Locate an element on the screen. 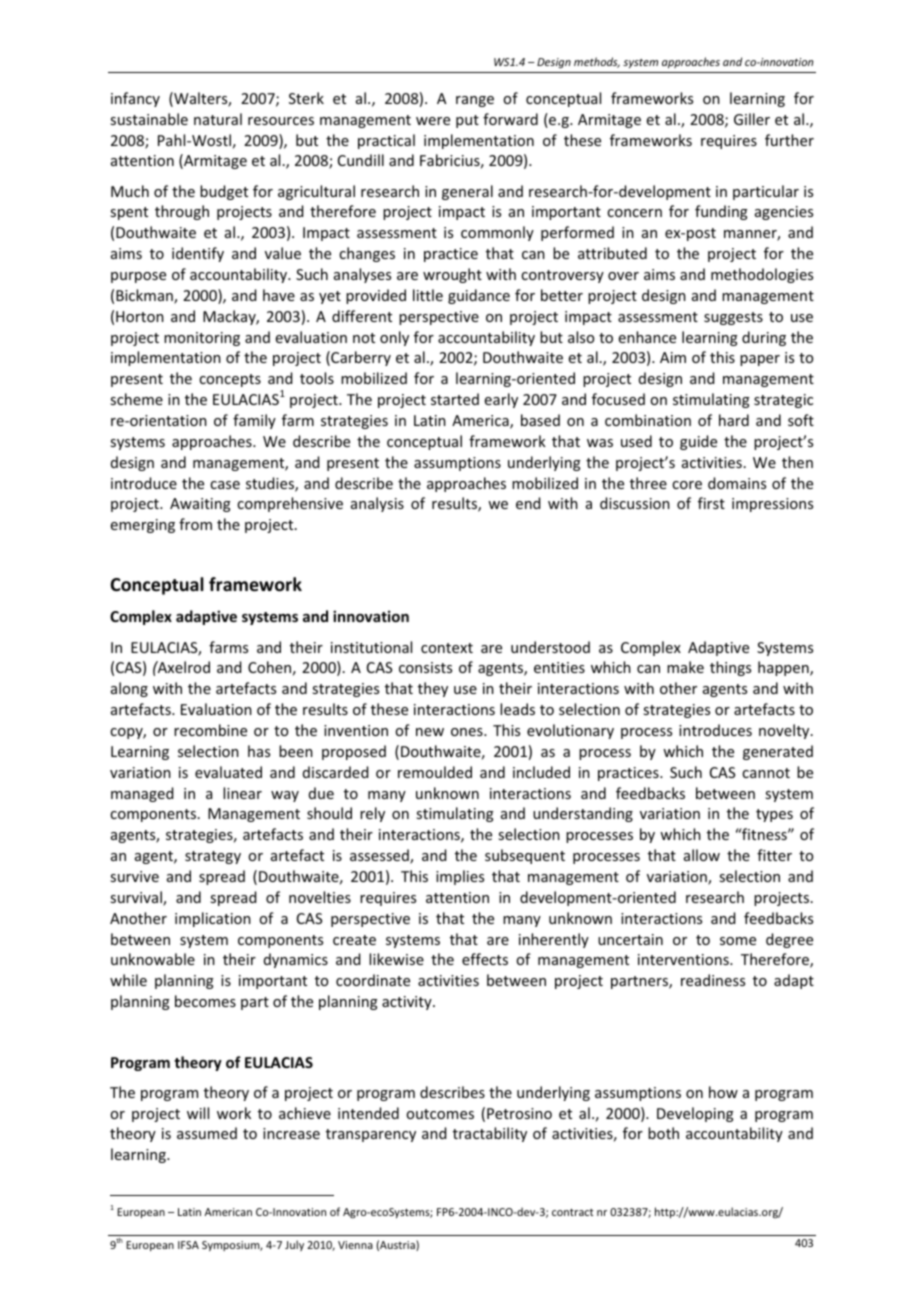  context is located at coordinates (447, 648).
